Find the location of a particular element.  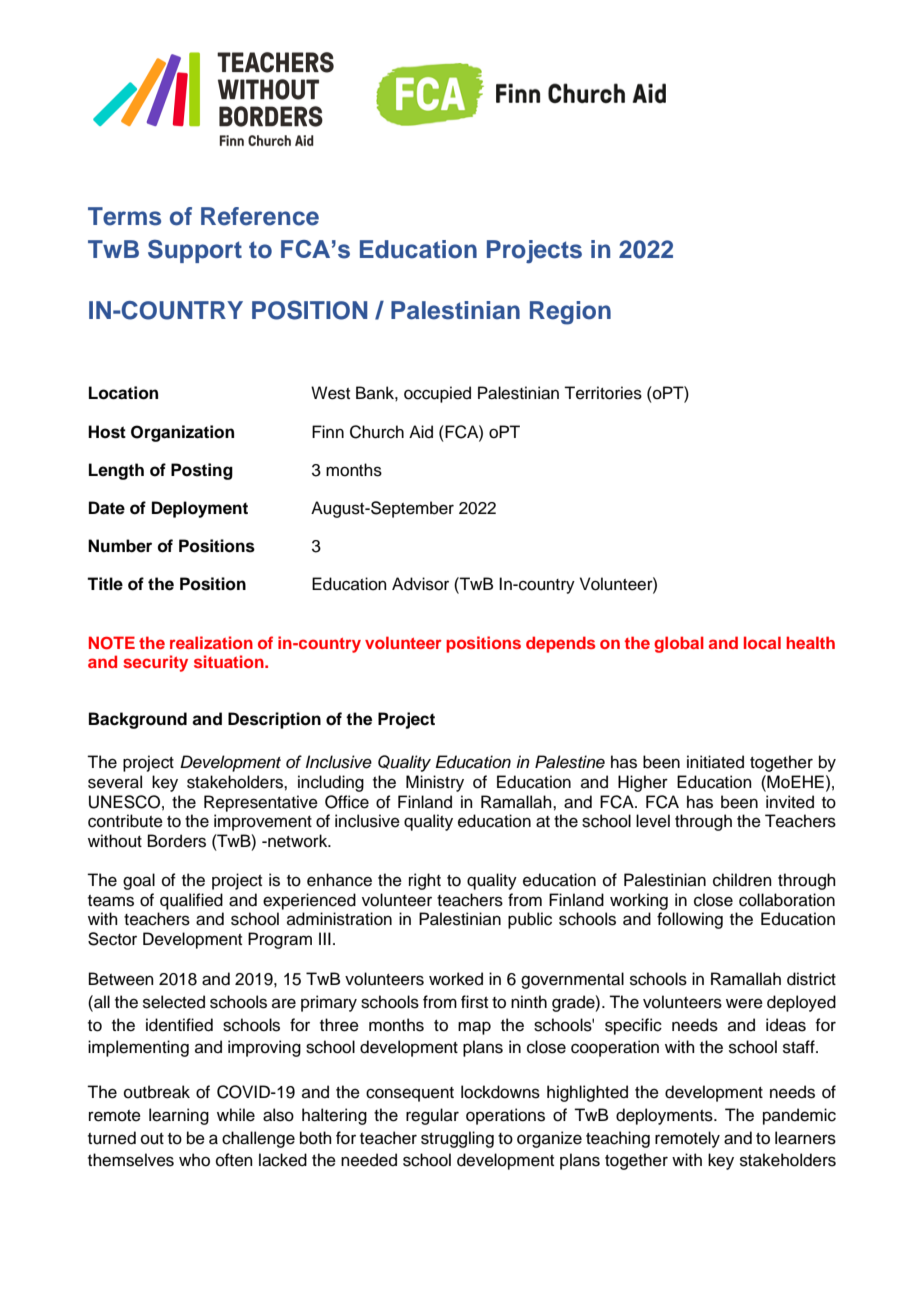

pandemic is located at coordinates (799, 1116).
